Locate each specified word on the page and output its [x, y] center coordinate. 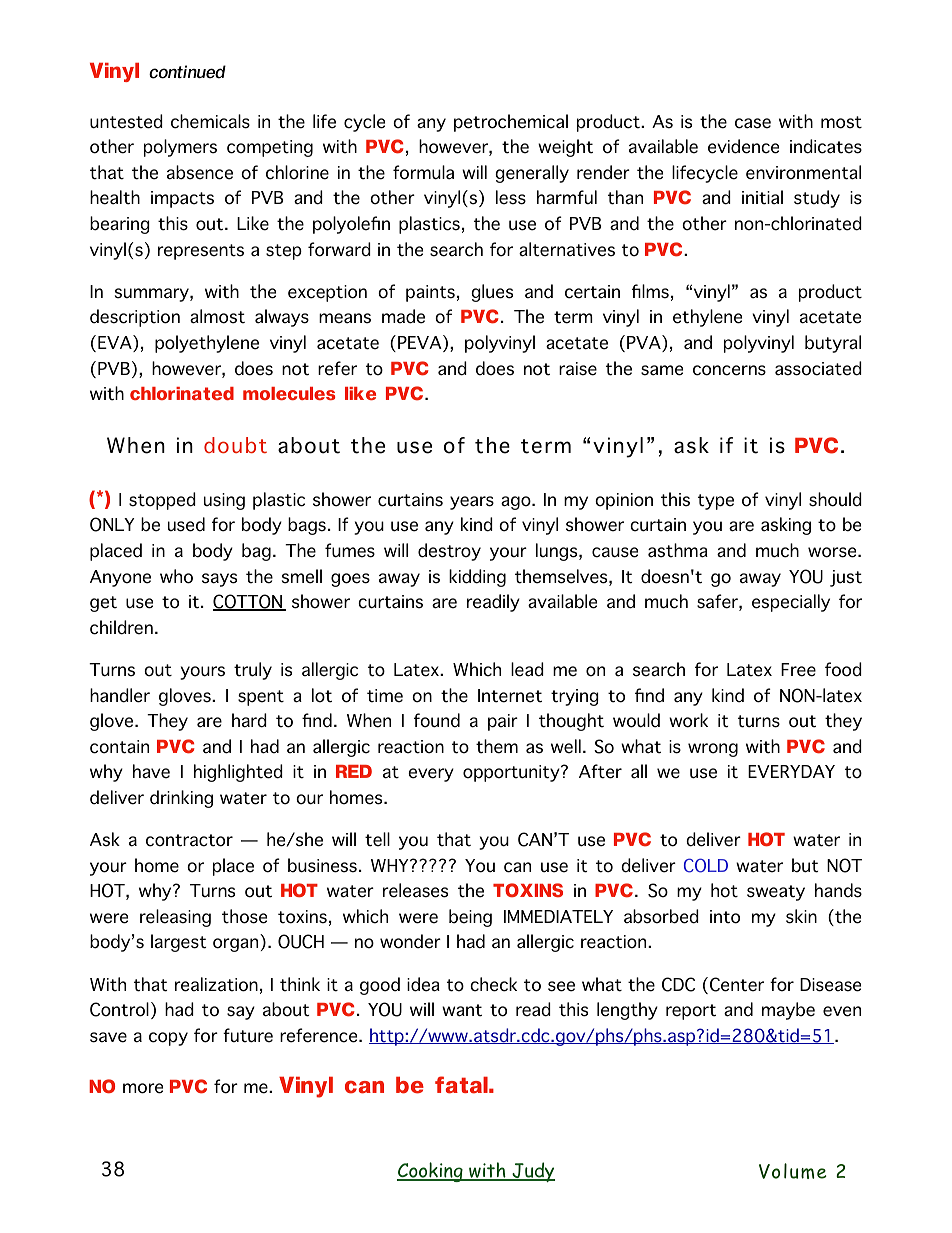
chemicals [210, 121]
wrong [713, 750]
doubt [235, 445]
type [716, 502]
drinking [181, 799]
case [753, 123]
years [472, 503]
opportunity [512, 773]
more [143, 1088]
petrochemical [511, 123]
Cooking [431, 1172]
